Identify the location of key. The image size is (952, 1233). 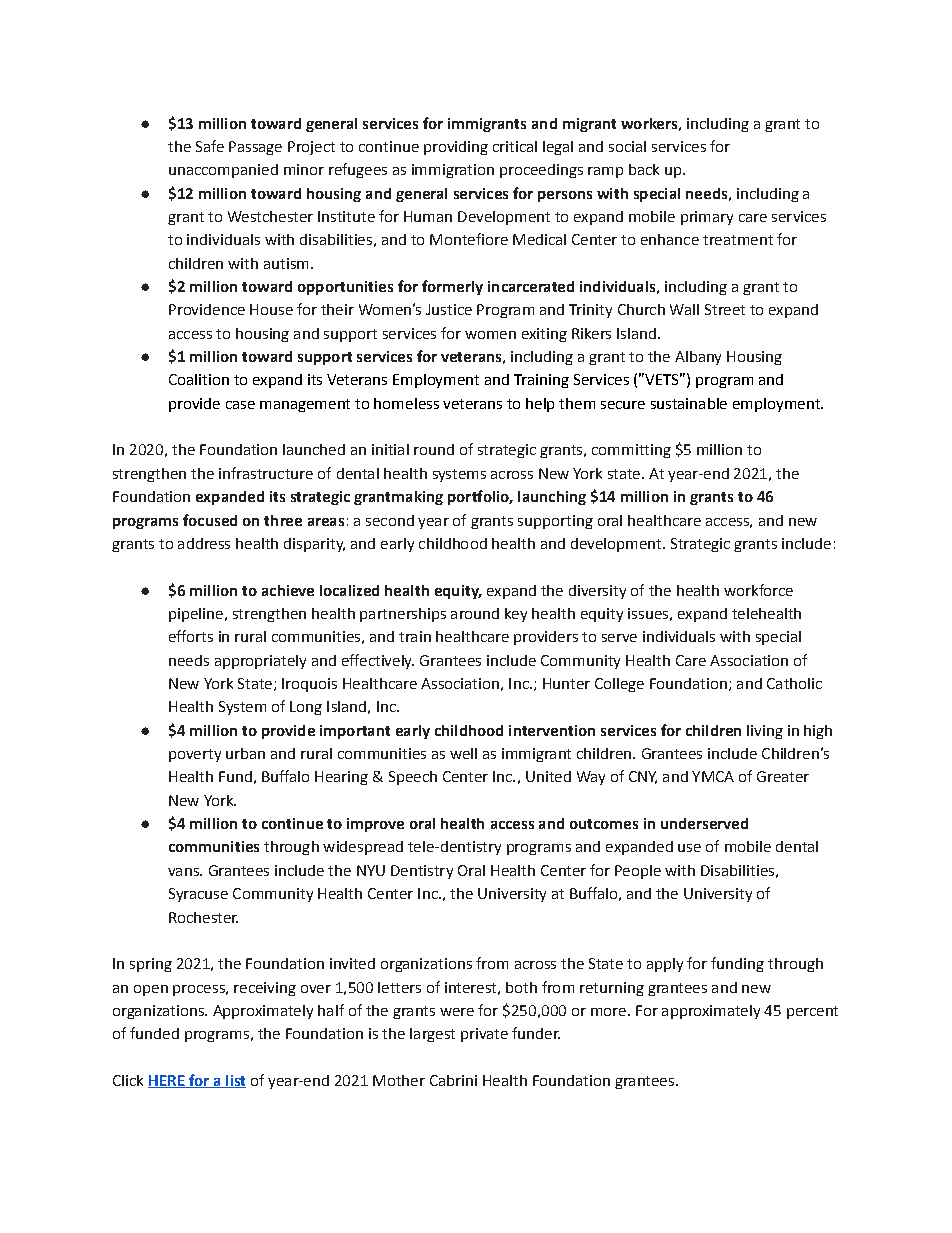
(516, 615).
